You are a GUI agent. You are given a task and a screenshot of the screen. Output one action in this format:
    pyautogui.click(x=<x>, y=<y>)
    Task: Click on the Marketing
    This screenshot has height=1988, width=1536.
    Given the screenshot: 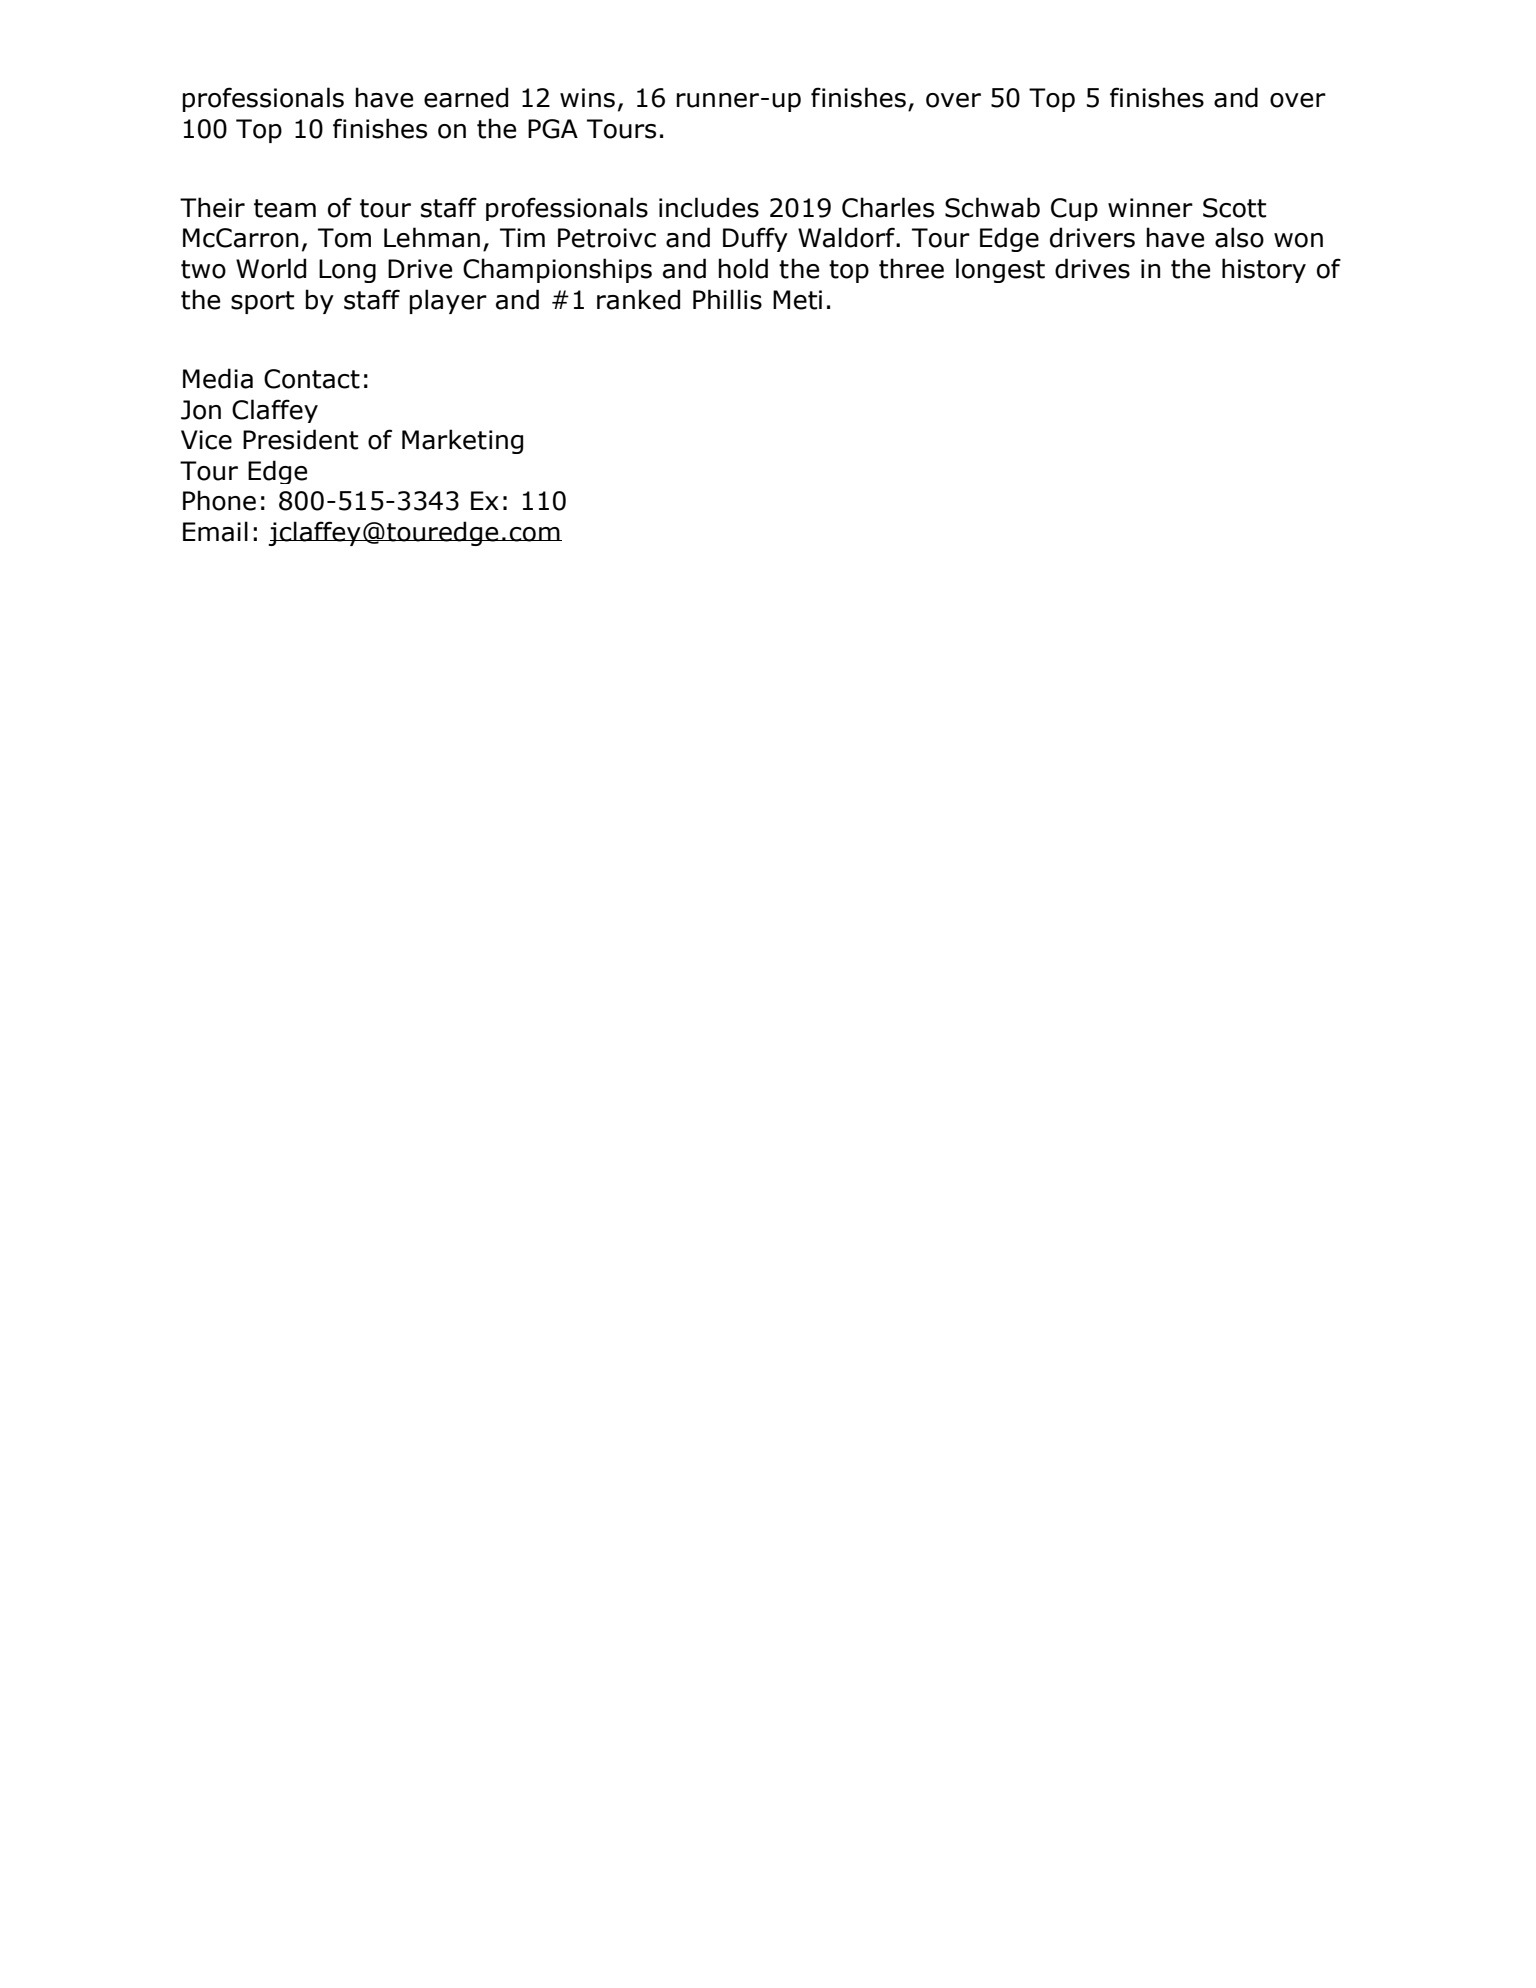 What is the action you would take?
    pyautogui.click(x=462, y=441)
